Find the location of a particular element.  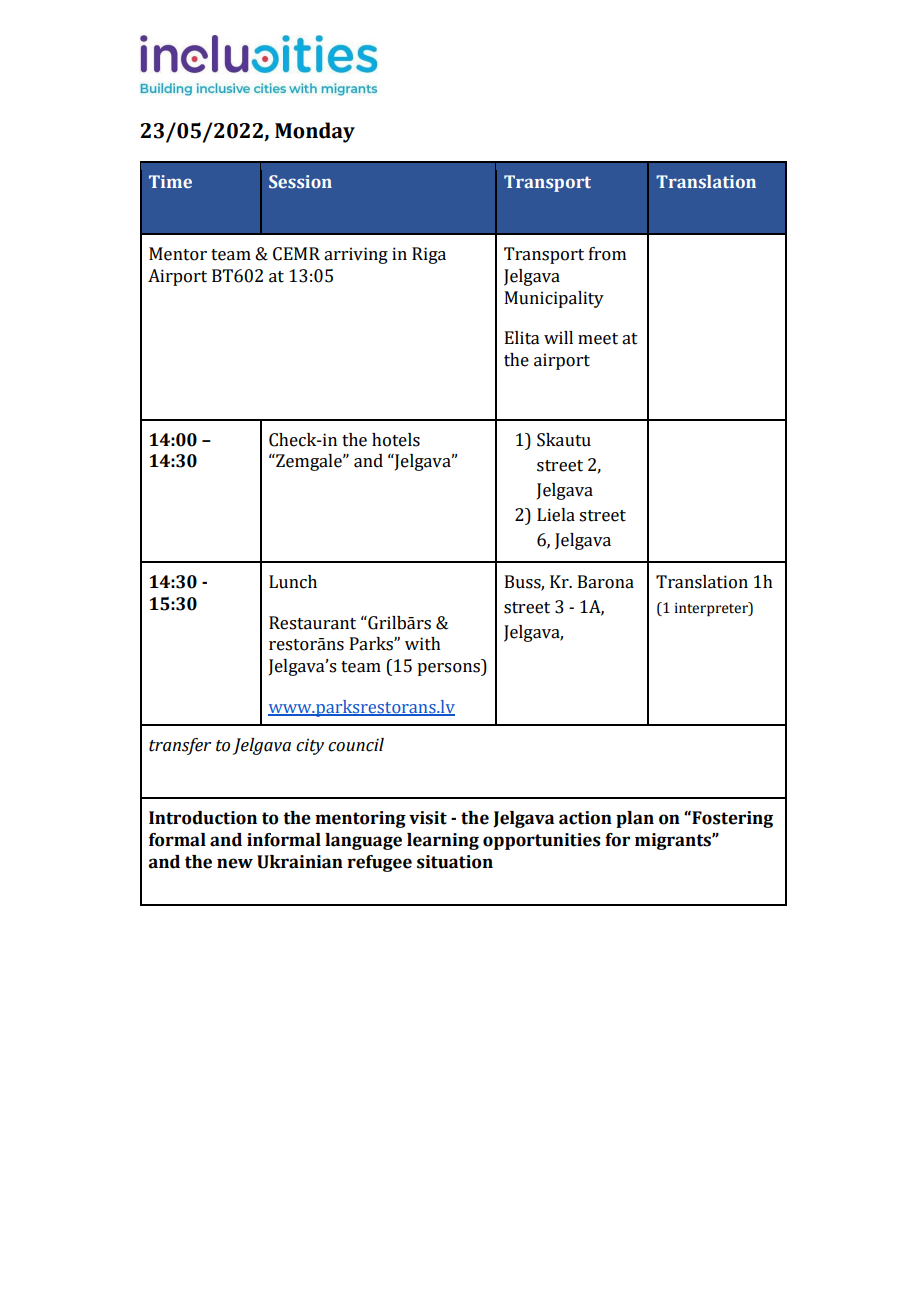

Time is located at coordinates (170, 181).
